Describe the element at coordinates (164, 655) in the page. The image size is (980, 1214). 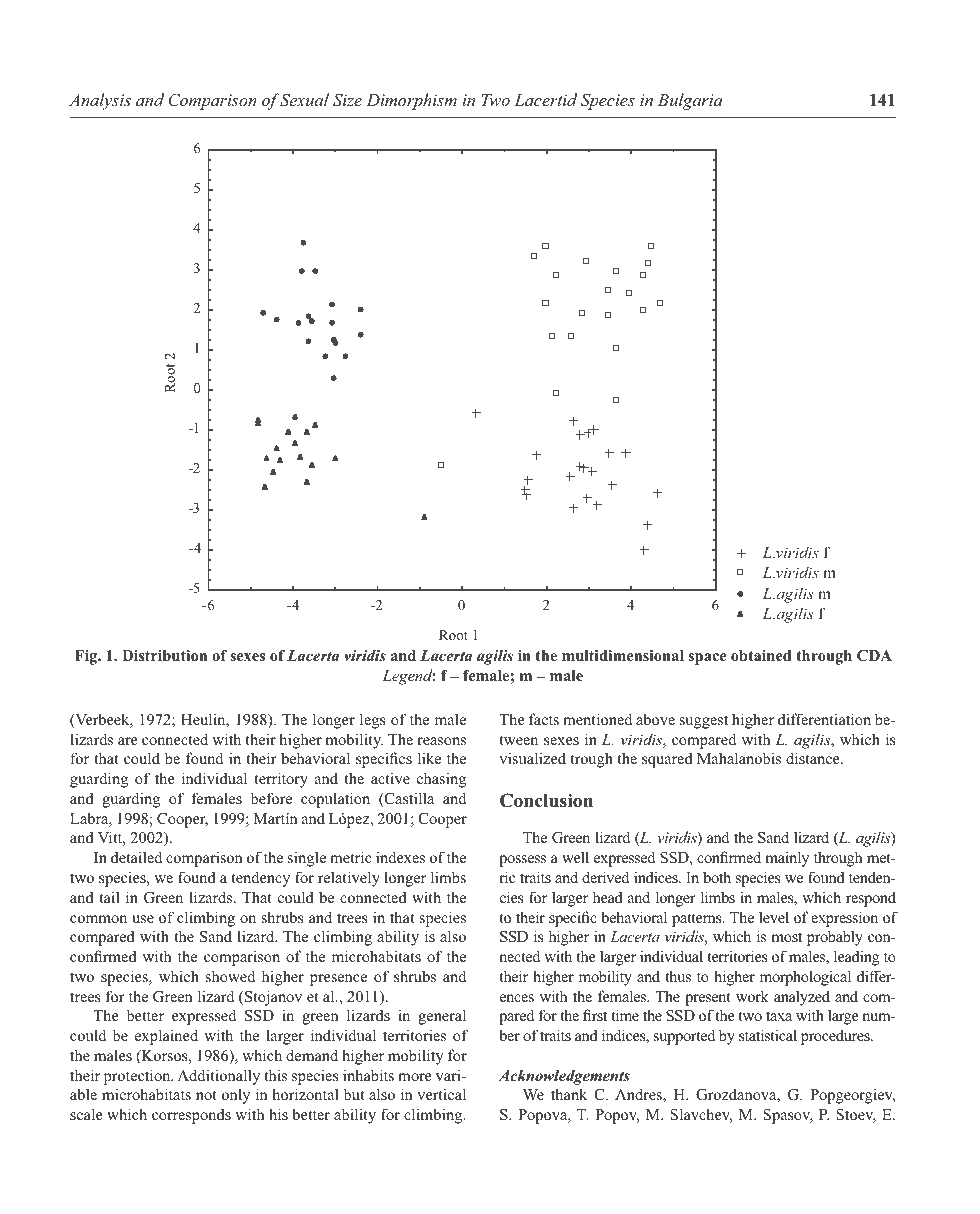
I see `Distribution` at that location.
